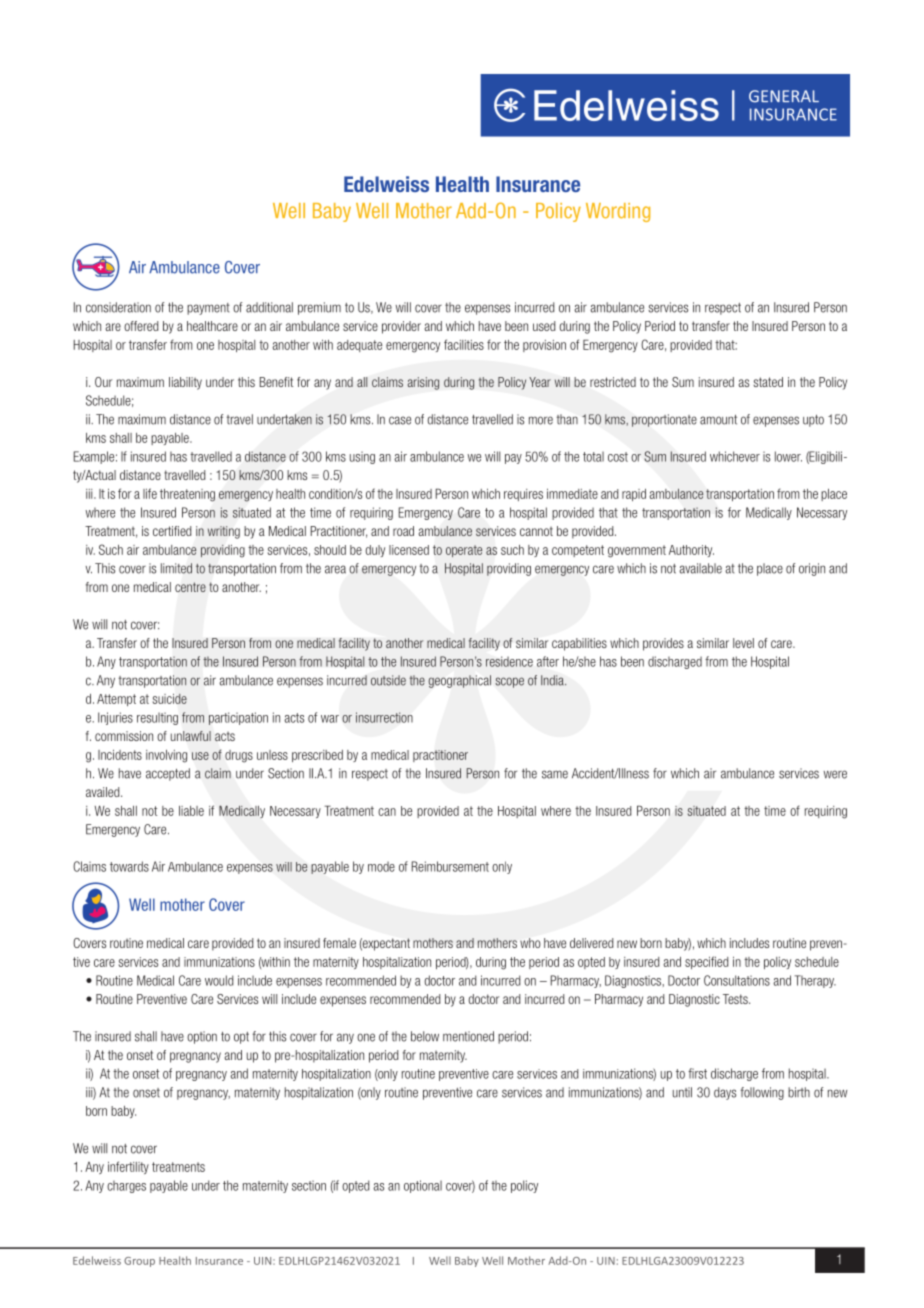 The width and height of the page is (924, 1308). What do you see at coordinates (176, 568) in the page?
I see `limited` at bounding box center [176, 568].
